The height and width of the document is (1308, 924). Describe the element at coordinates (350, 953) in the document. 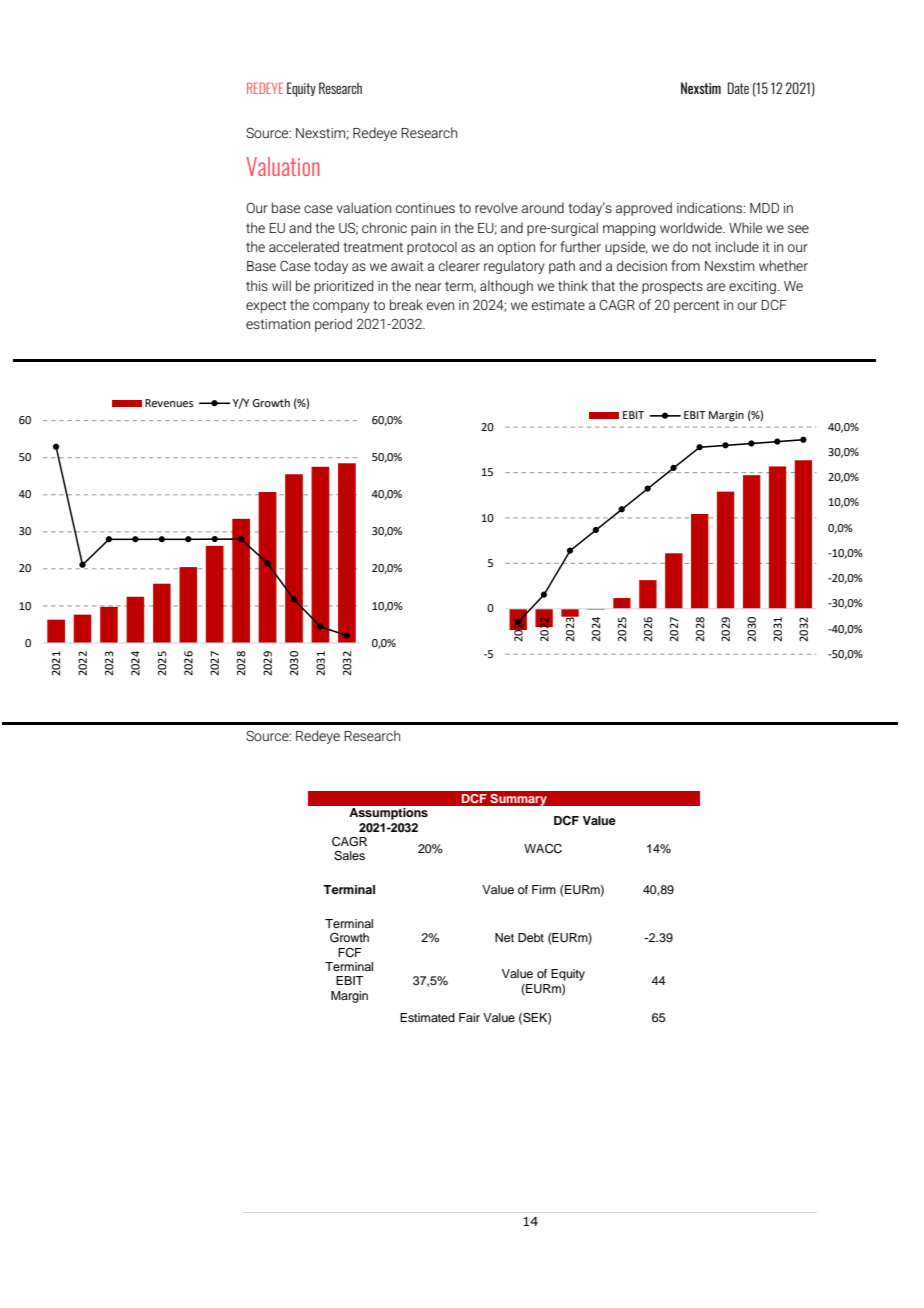

I see `FCF` at that location.
